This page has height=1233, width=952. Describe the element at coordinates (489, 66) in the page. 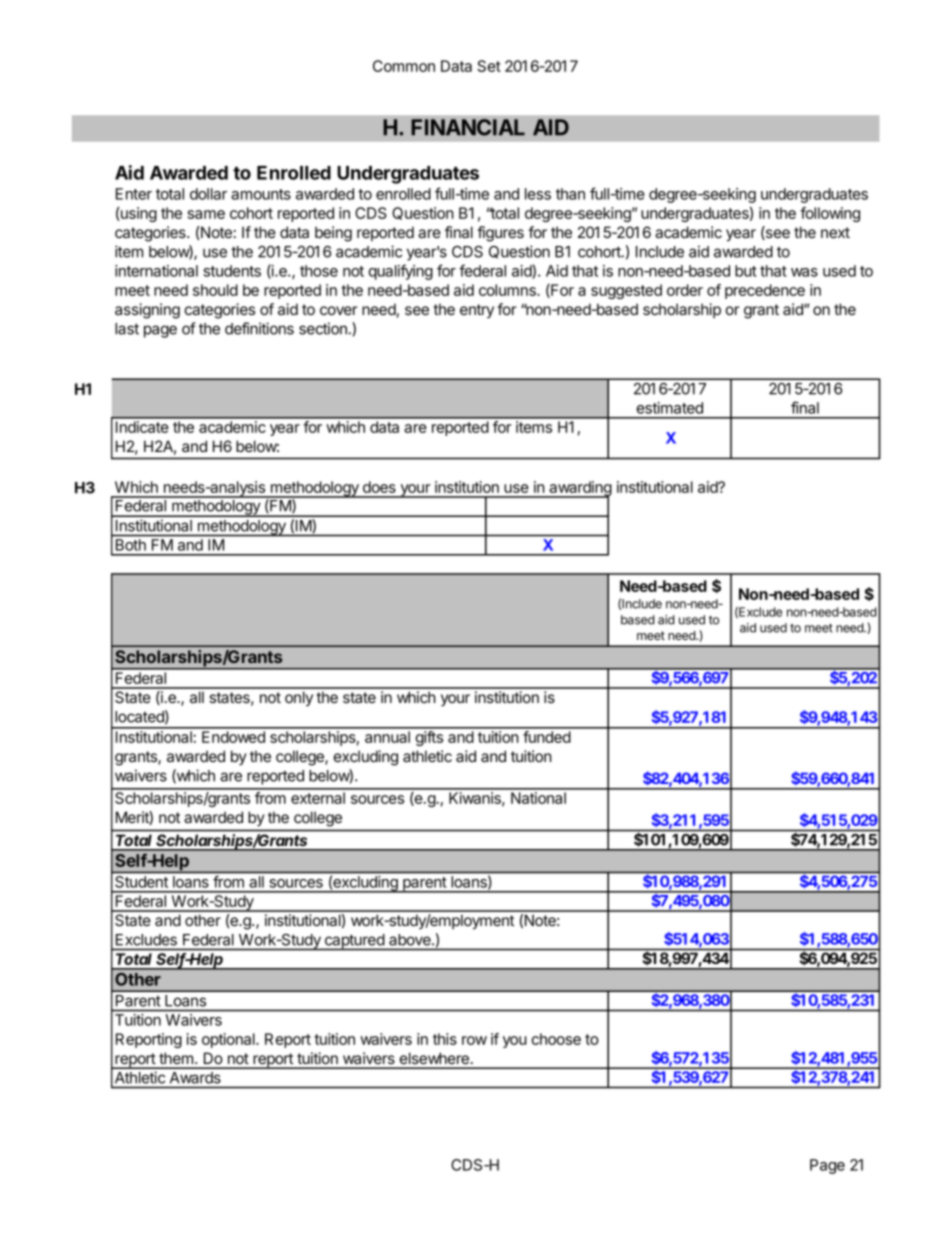

I see `Set` at that location.
